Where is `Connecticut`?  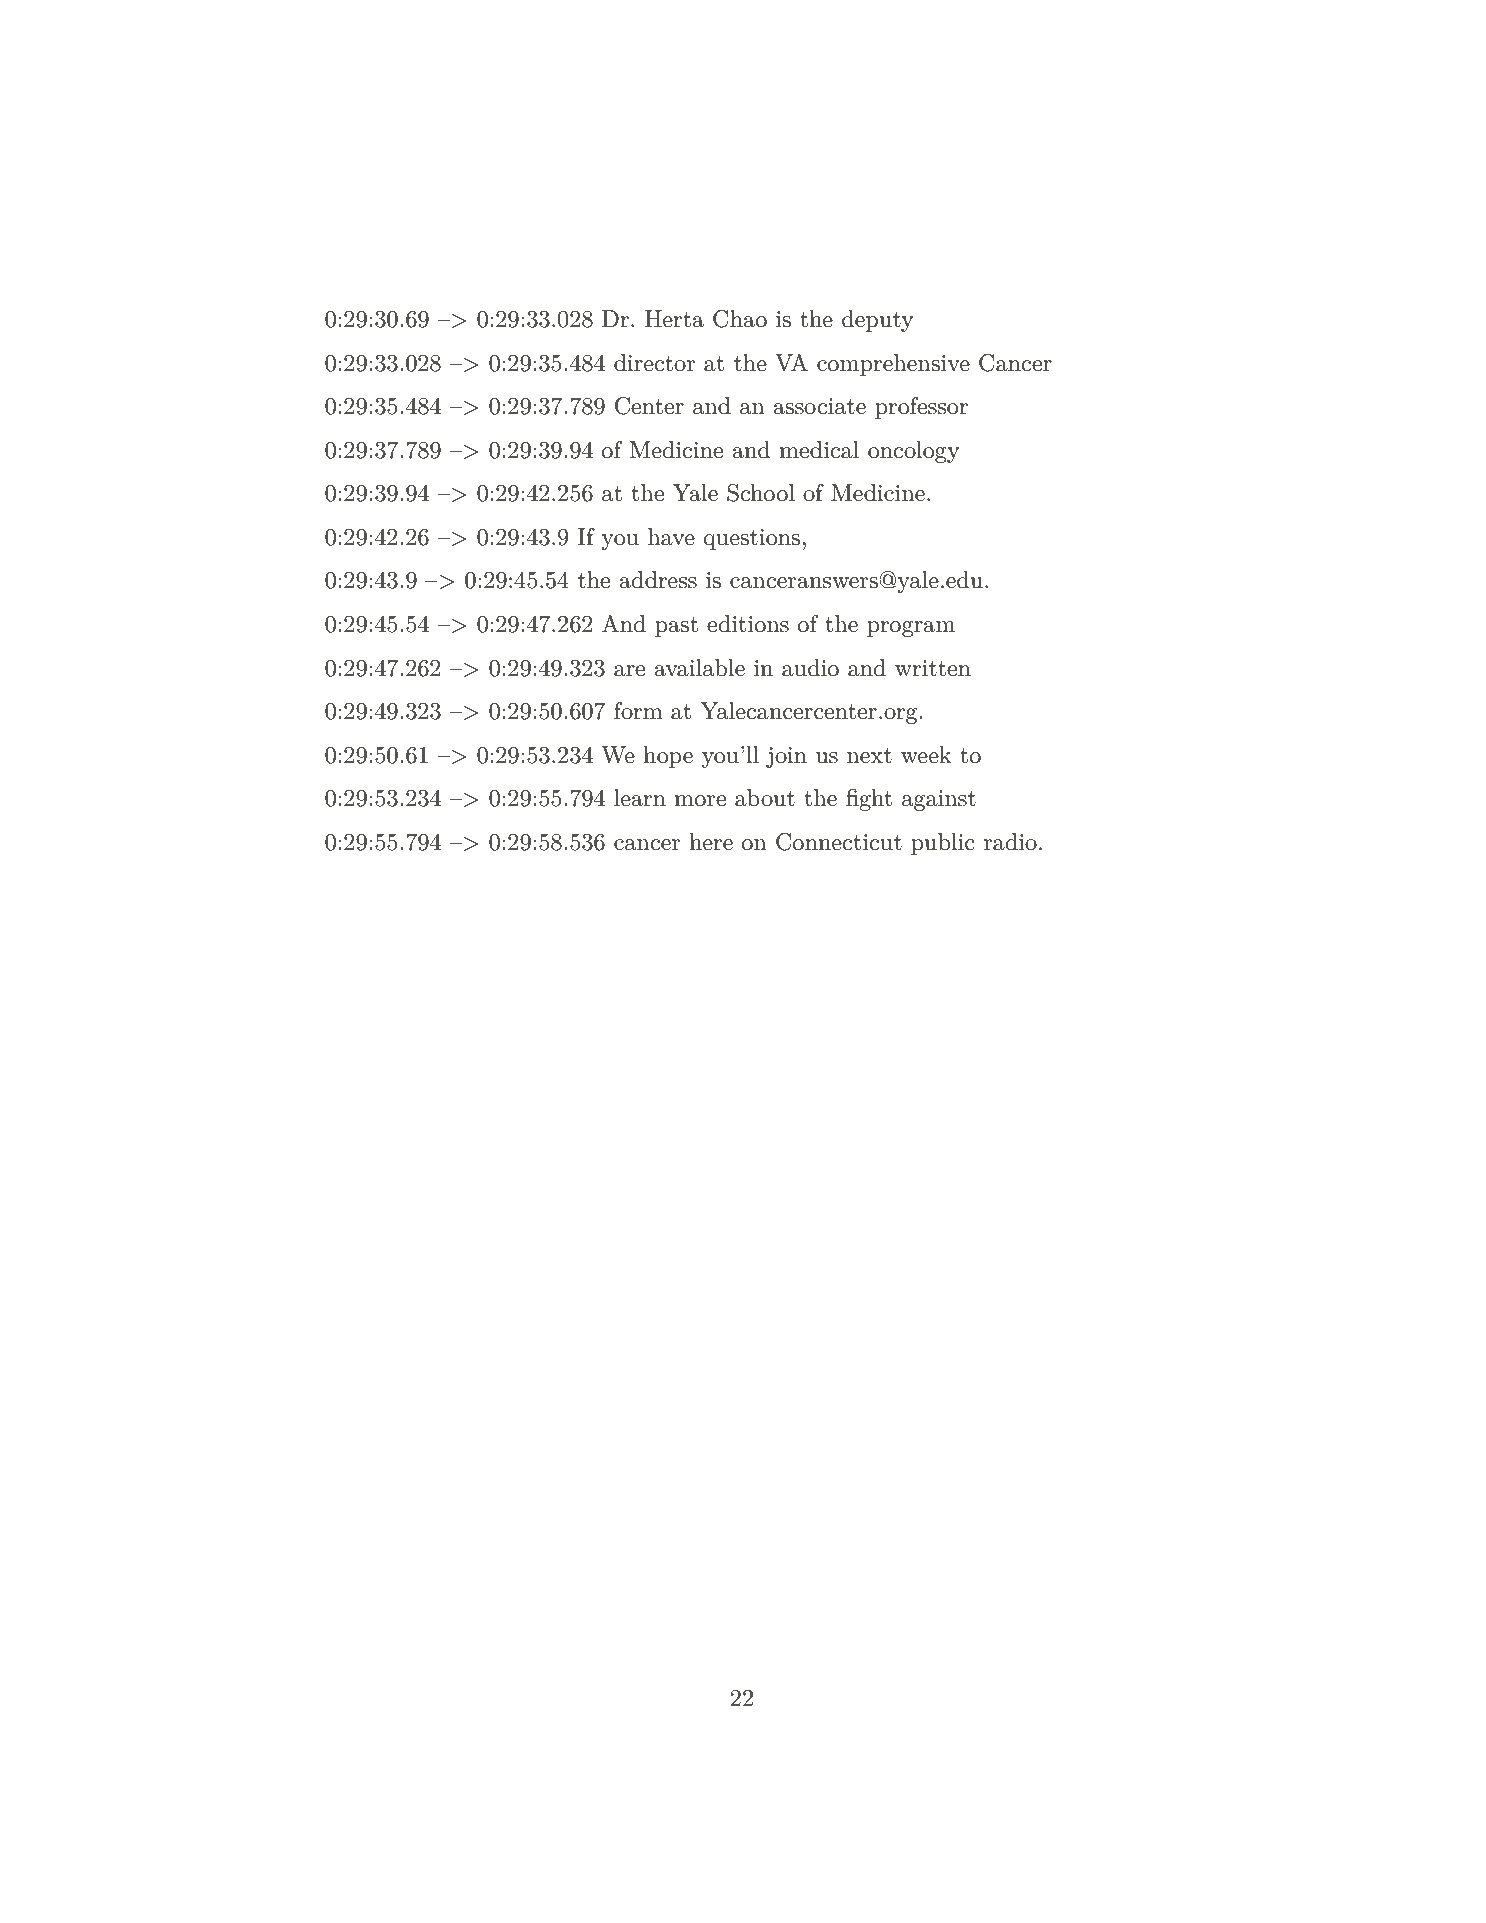 Connecticut is located at coordinates (839, 842).
